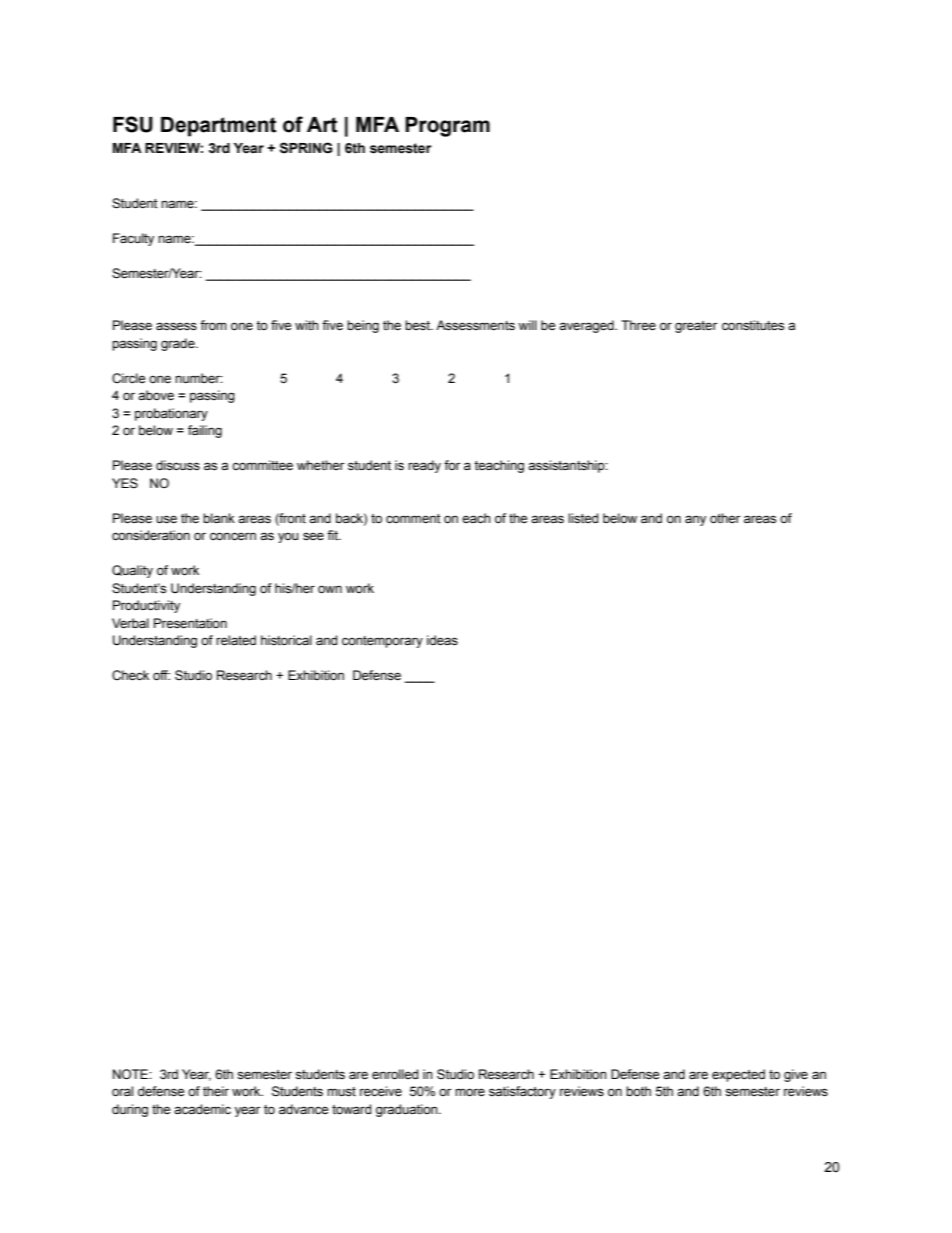 The image size is (952, 1233). Describe the element at coordinates (695, 520) in the document. I see `any` at that location.
